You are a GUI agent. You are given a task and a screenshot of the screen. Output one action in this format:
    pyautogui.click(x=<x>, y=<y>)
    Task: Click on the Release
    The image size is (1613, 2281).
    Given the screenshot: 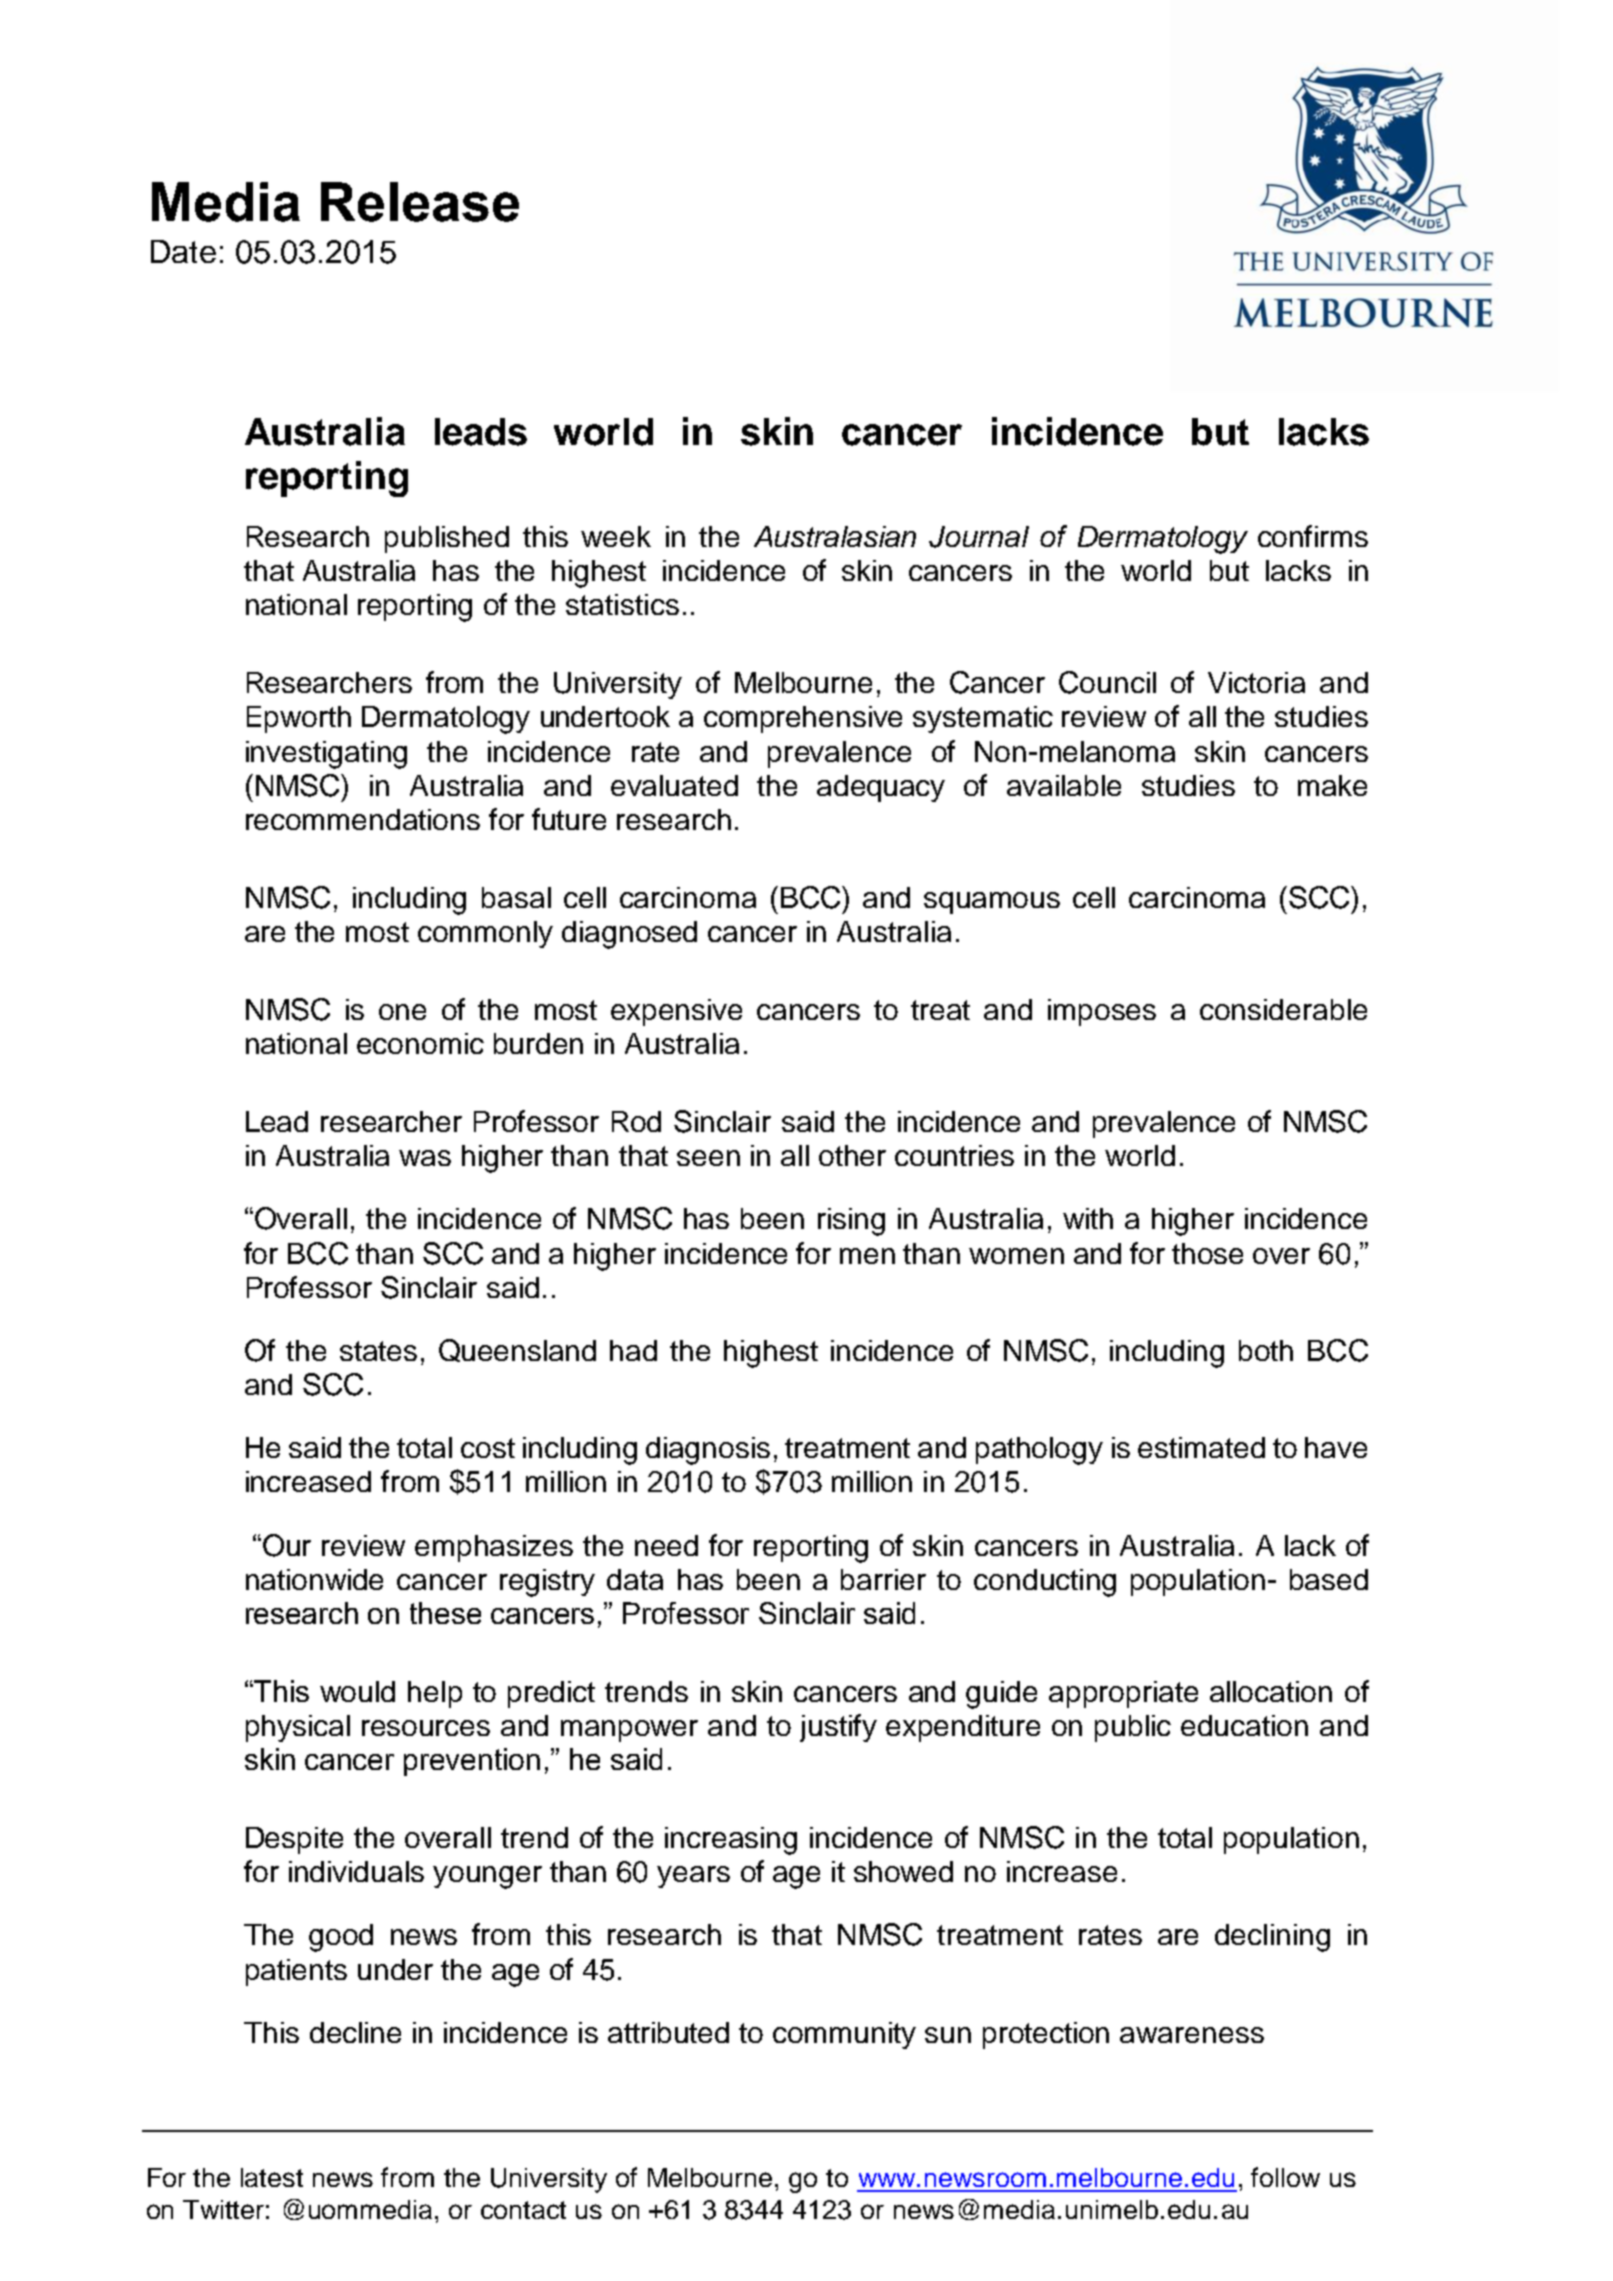 What is the action you would take?
    pyautogui.click(x=420, y=202)
